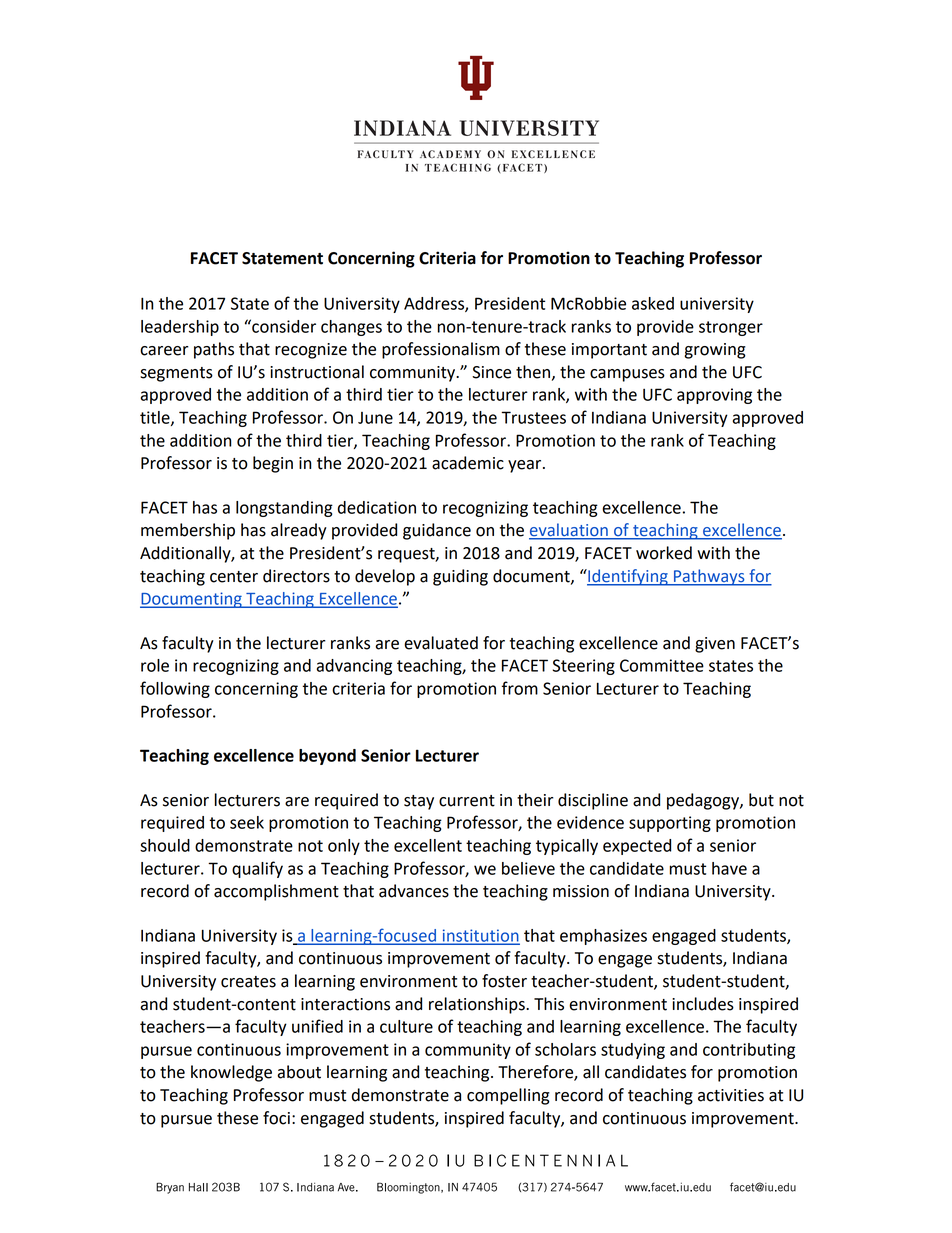 This image has height=1233, width=952. I want to click on Pathways, so click(709, 577).
